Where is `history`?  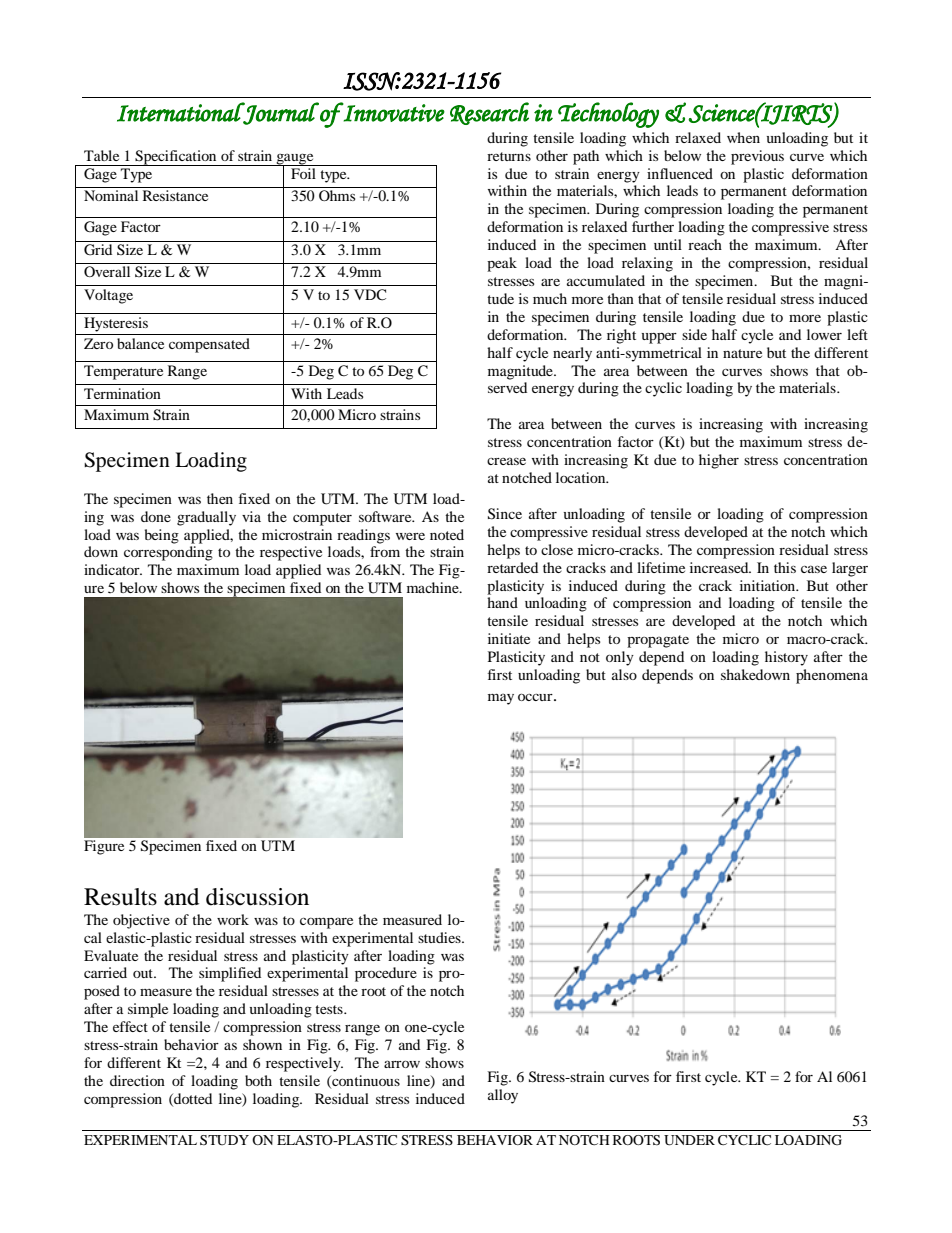 history is located at coordinates (786, 658).
